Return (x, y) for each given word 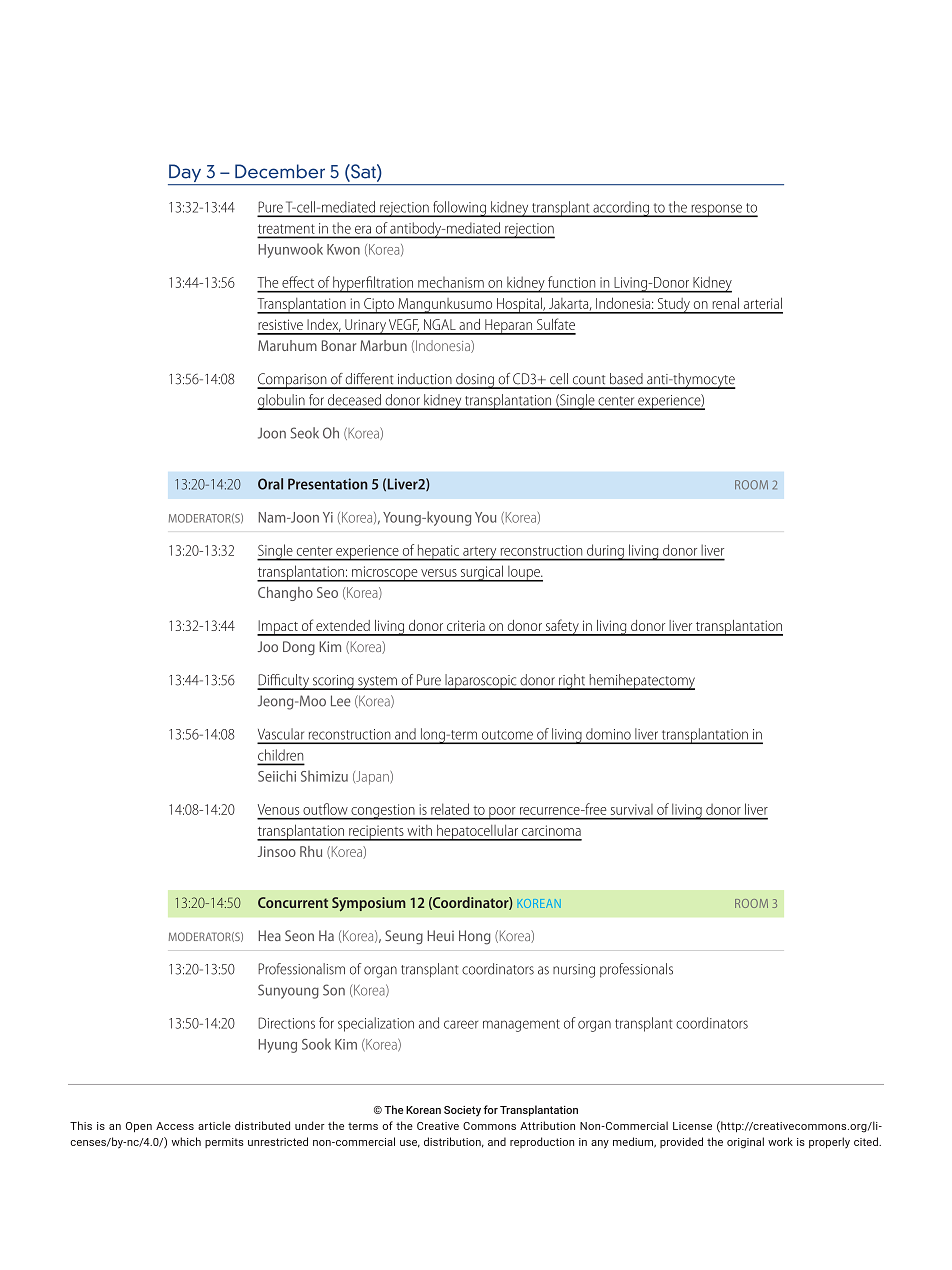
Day (186, 174)
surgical (481, 573)
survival (632, 809)
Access (175, 1126)
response (716, 210)
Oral (270, 484)
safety (562, 627)
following (459, 209)
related (450, 809)
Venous (278, 809)
